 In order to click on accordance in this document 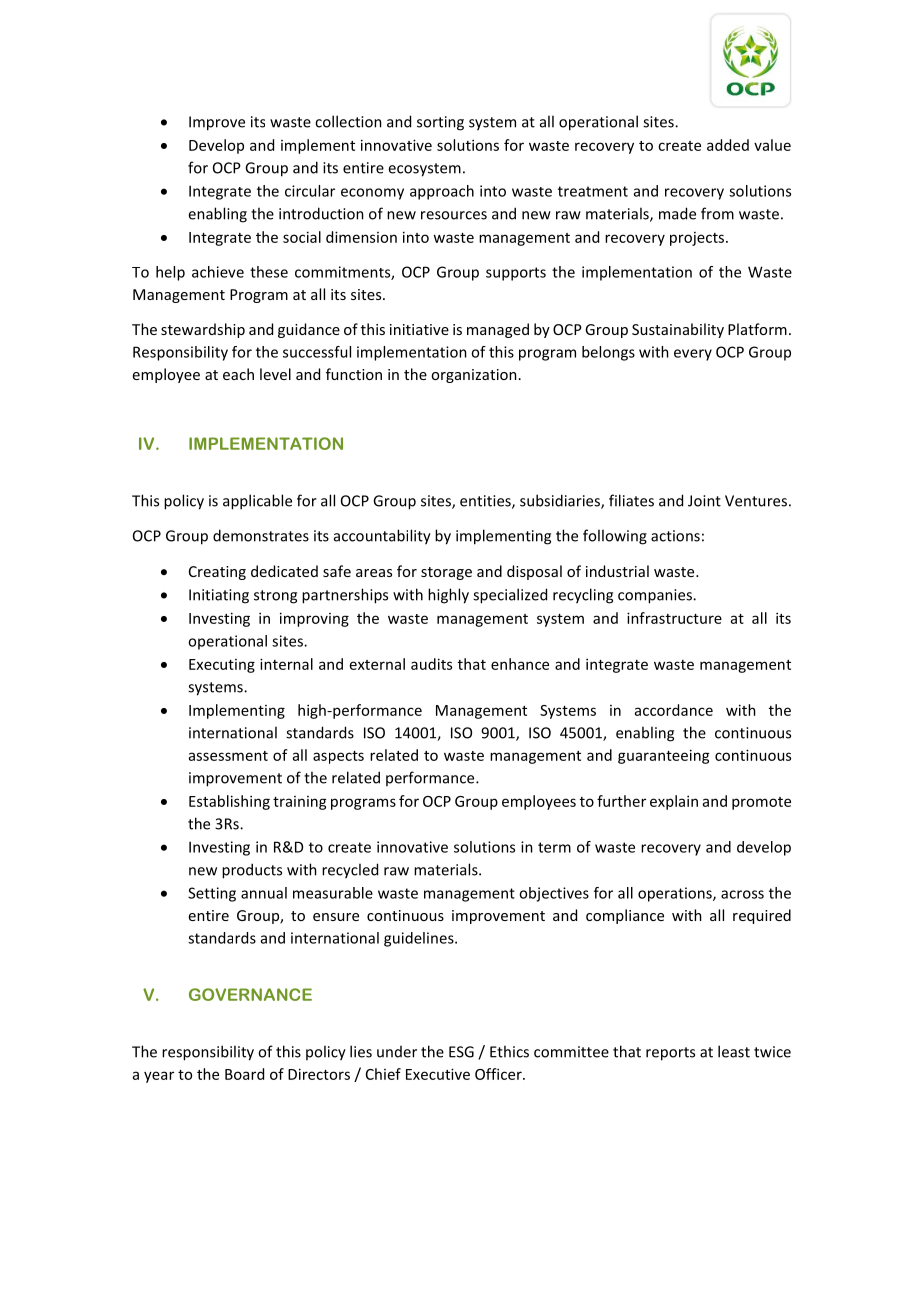, I will do `click(674, 710)`.
